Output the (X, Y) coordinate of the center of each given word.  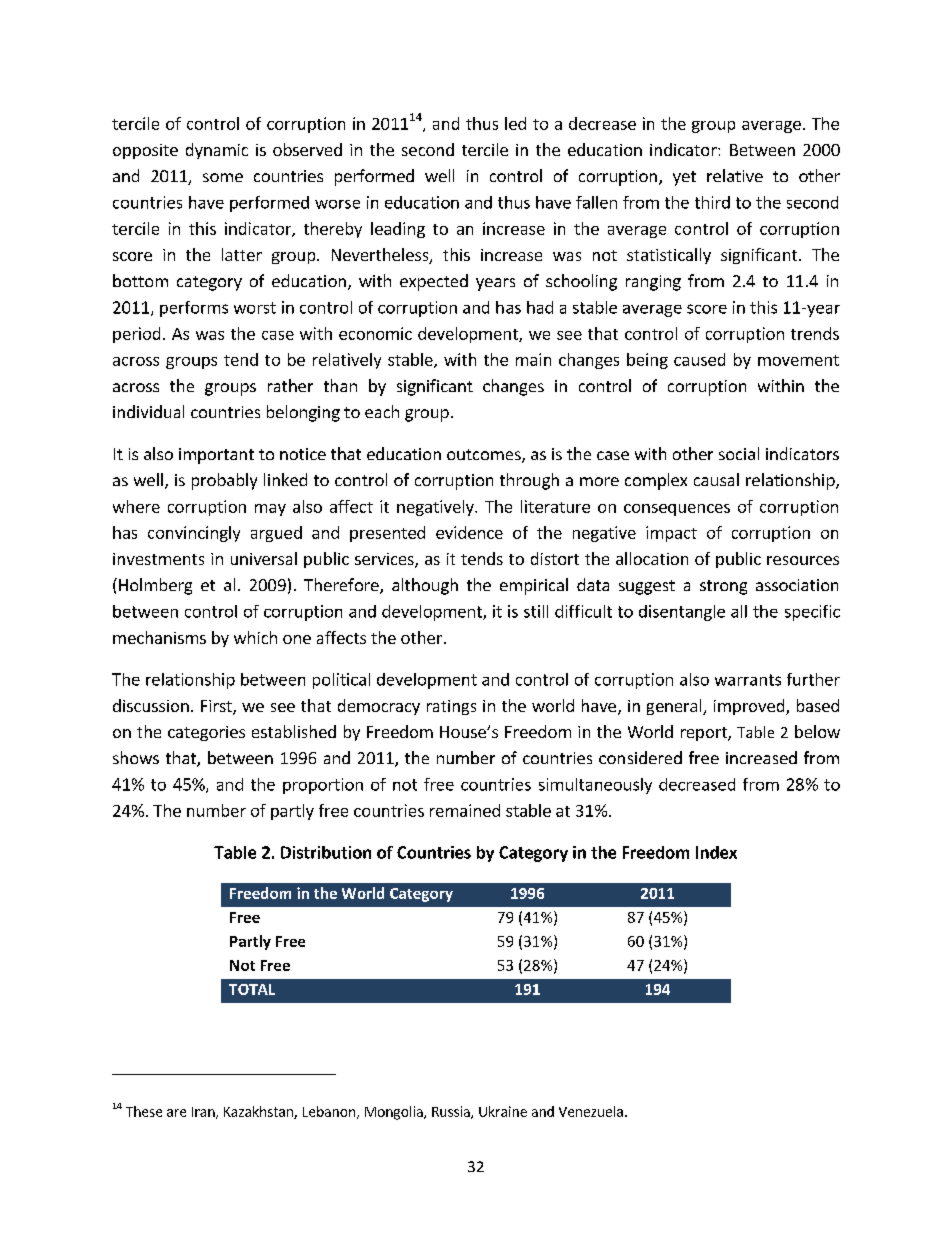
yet (684, 178)
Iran (204, 1113)
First (217, 707)
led (515, 123)
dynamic (217, 151)
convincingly (194, 534)
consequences (677, 510)
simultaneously (595, 786)
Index (716, 852)
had (540, 307)
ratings (451, 707)
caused (699, 359)
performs (194, 309)
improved (750, 707)
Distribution (326, 852)
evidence (469, 532)
